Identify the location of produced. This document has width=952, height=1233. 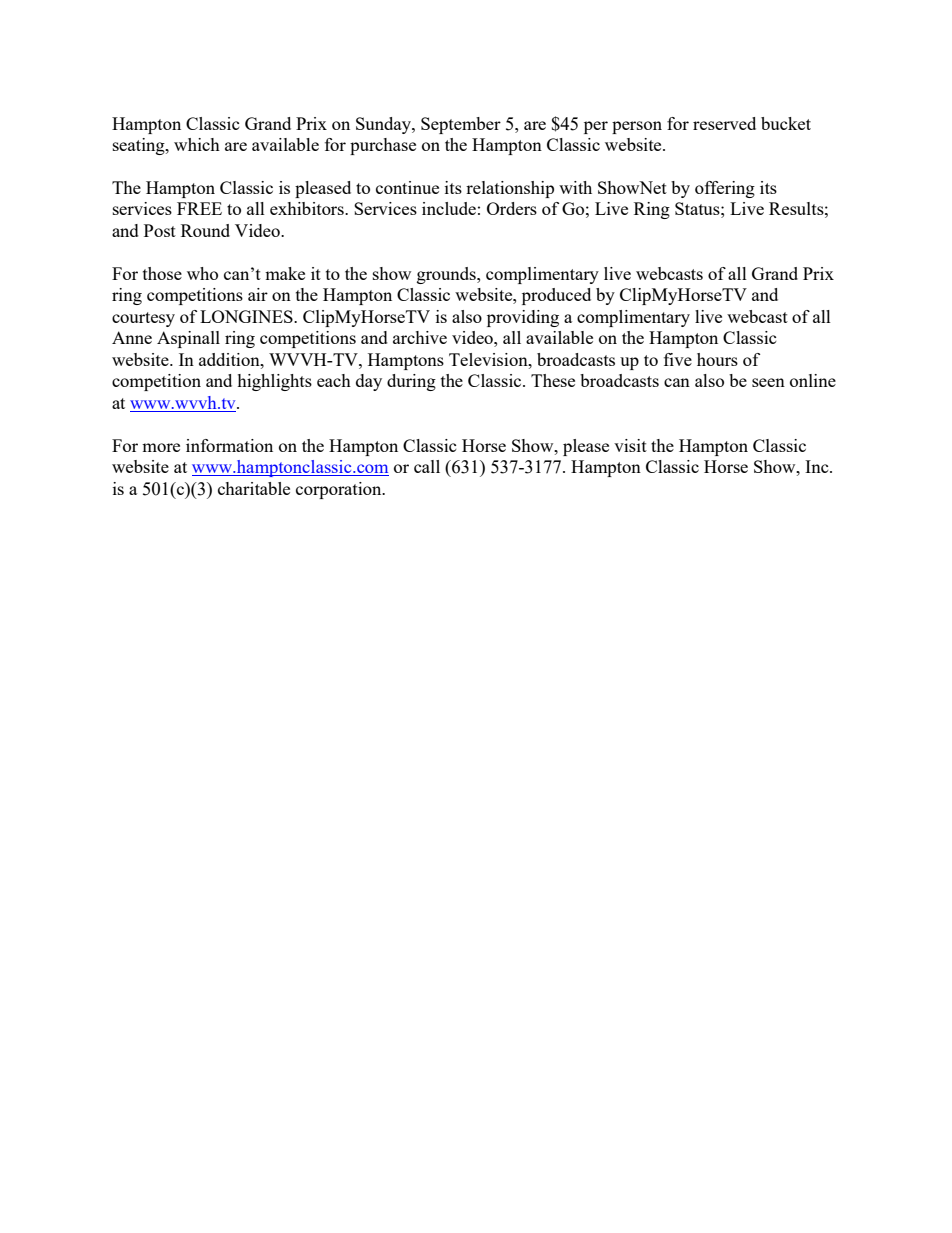
(556, 296).
